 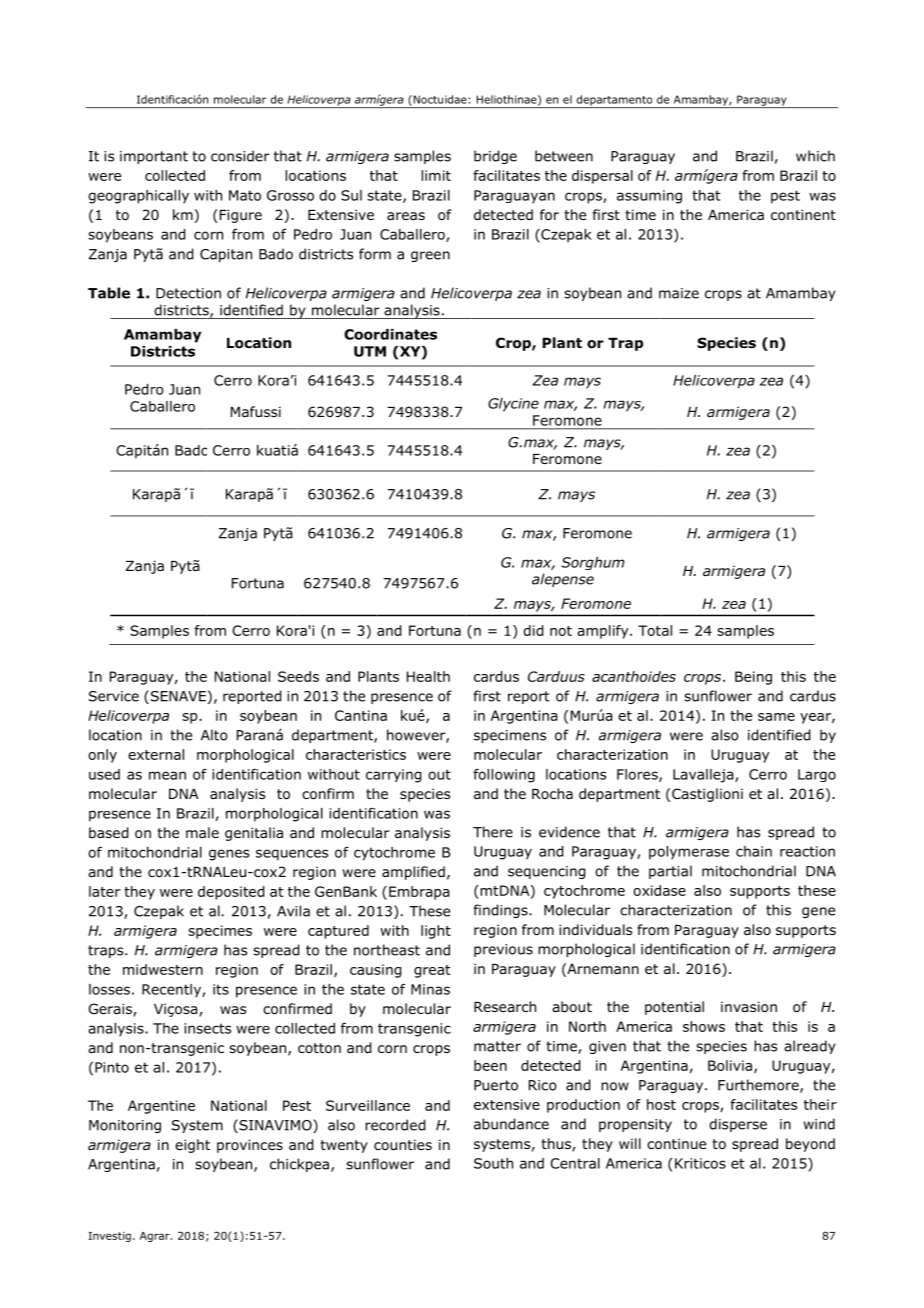 I want to click on same, so click(x=776, y=717).
